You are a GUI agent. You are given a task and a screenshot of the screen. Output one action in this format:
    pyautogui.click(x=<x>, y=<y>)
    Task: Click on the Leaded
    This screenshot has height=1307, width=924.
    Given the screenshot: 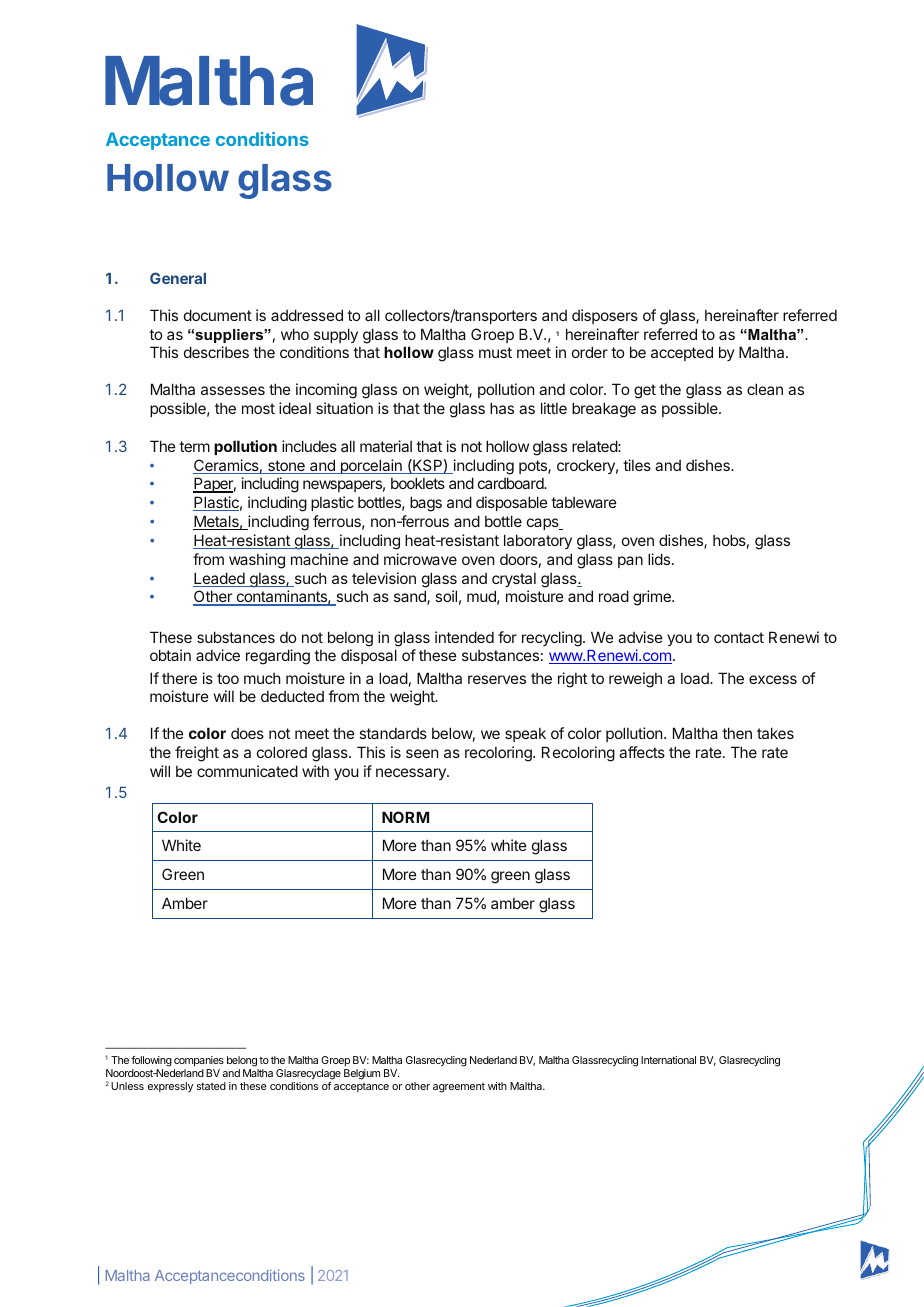 What is the action you would take?
    pyautogui.click(x=220, y=579)
